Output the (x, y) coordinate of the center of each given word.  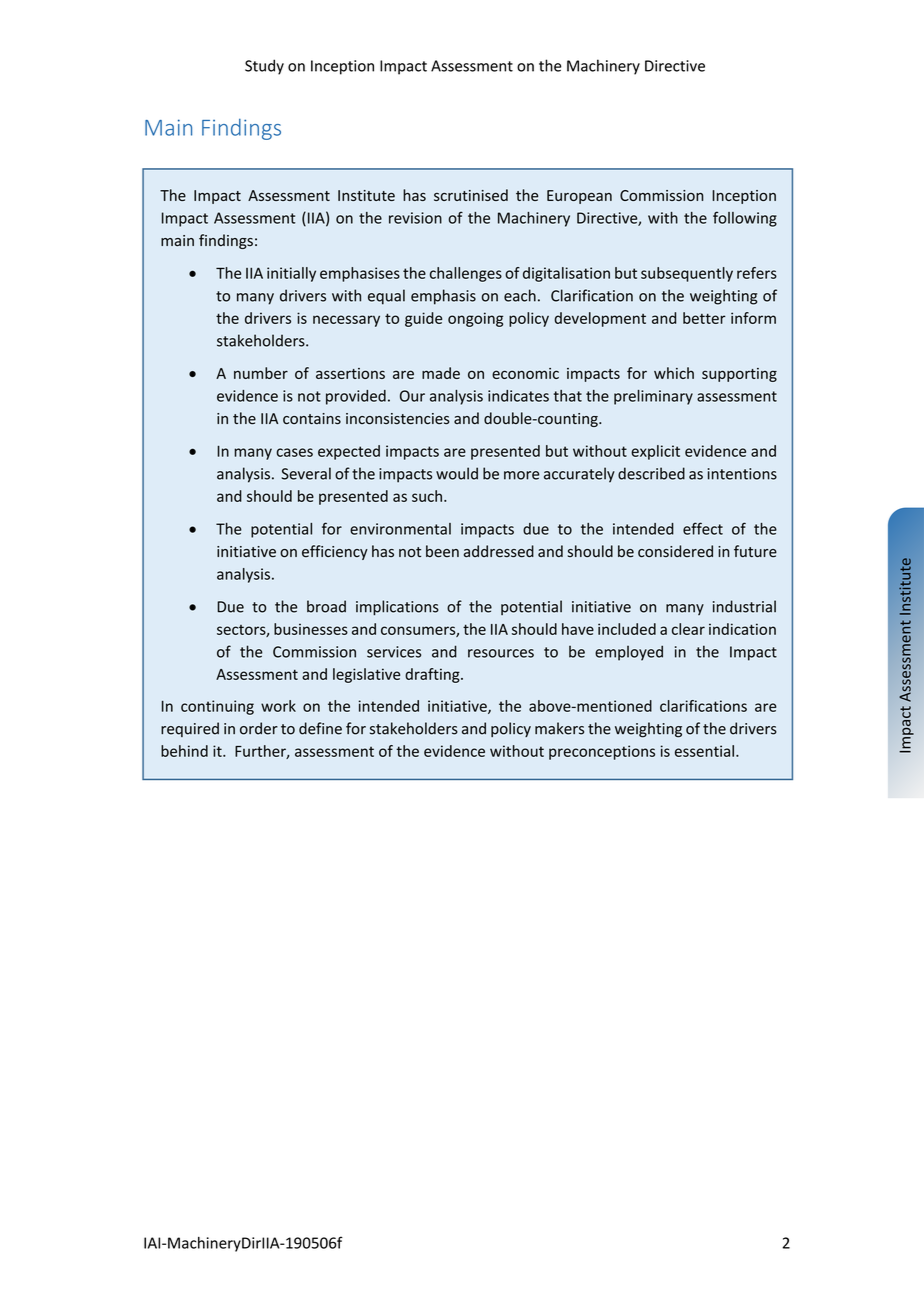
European (579, 197)
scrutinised (471, 195)
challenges (466, 274)
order (259, 728)
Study (264, 67)
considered (675, 551)
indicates (518, 396)
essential (704, 751)
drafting (433, 675)
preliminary (653, 397)
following (745, 219)
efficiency (335, 552)
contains (312, 419)
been (442, 551)
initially (291, 274)
